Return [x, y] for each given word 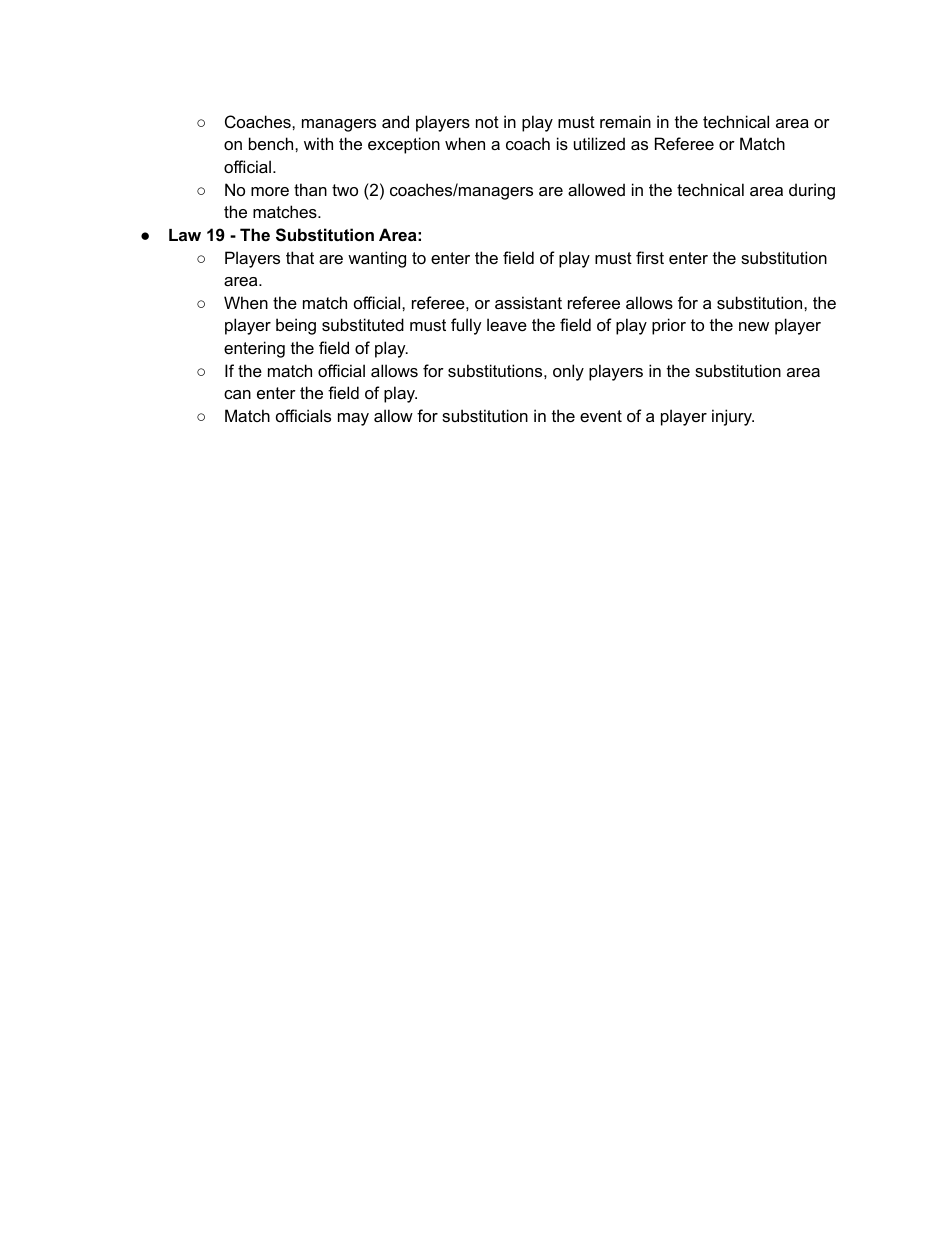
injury [733, 417]
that [300, 257]
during [812, 191]
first [650, 257]
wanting [377, 259]
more [270, 191]
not [487, 122]
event [601, 416]
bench [272, 143]
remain [625, 121]
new [754, 326]
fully [466, 326]
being [296, 326]
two [345, 190]
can [237, 394]
